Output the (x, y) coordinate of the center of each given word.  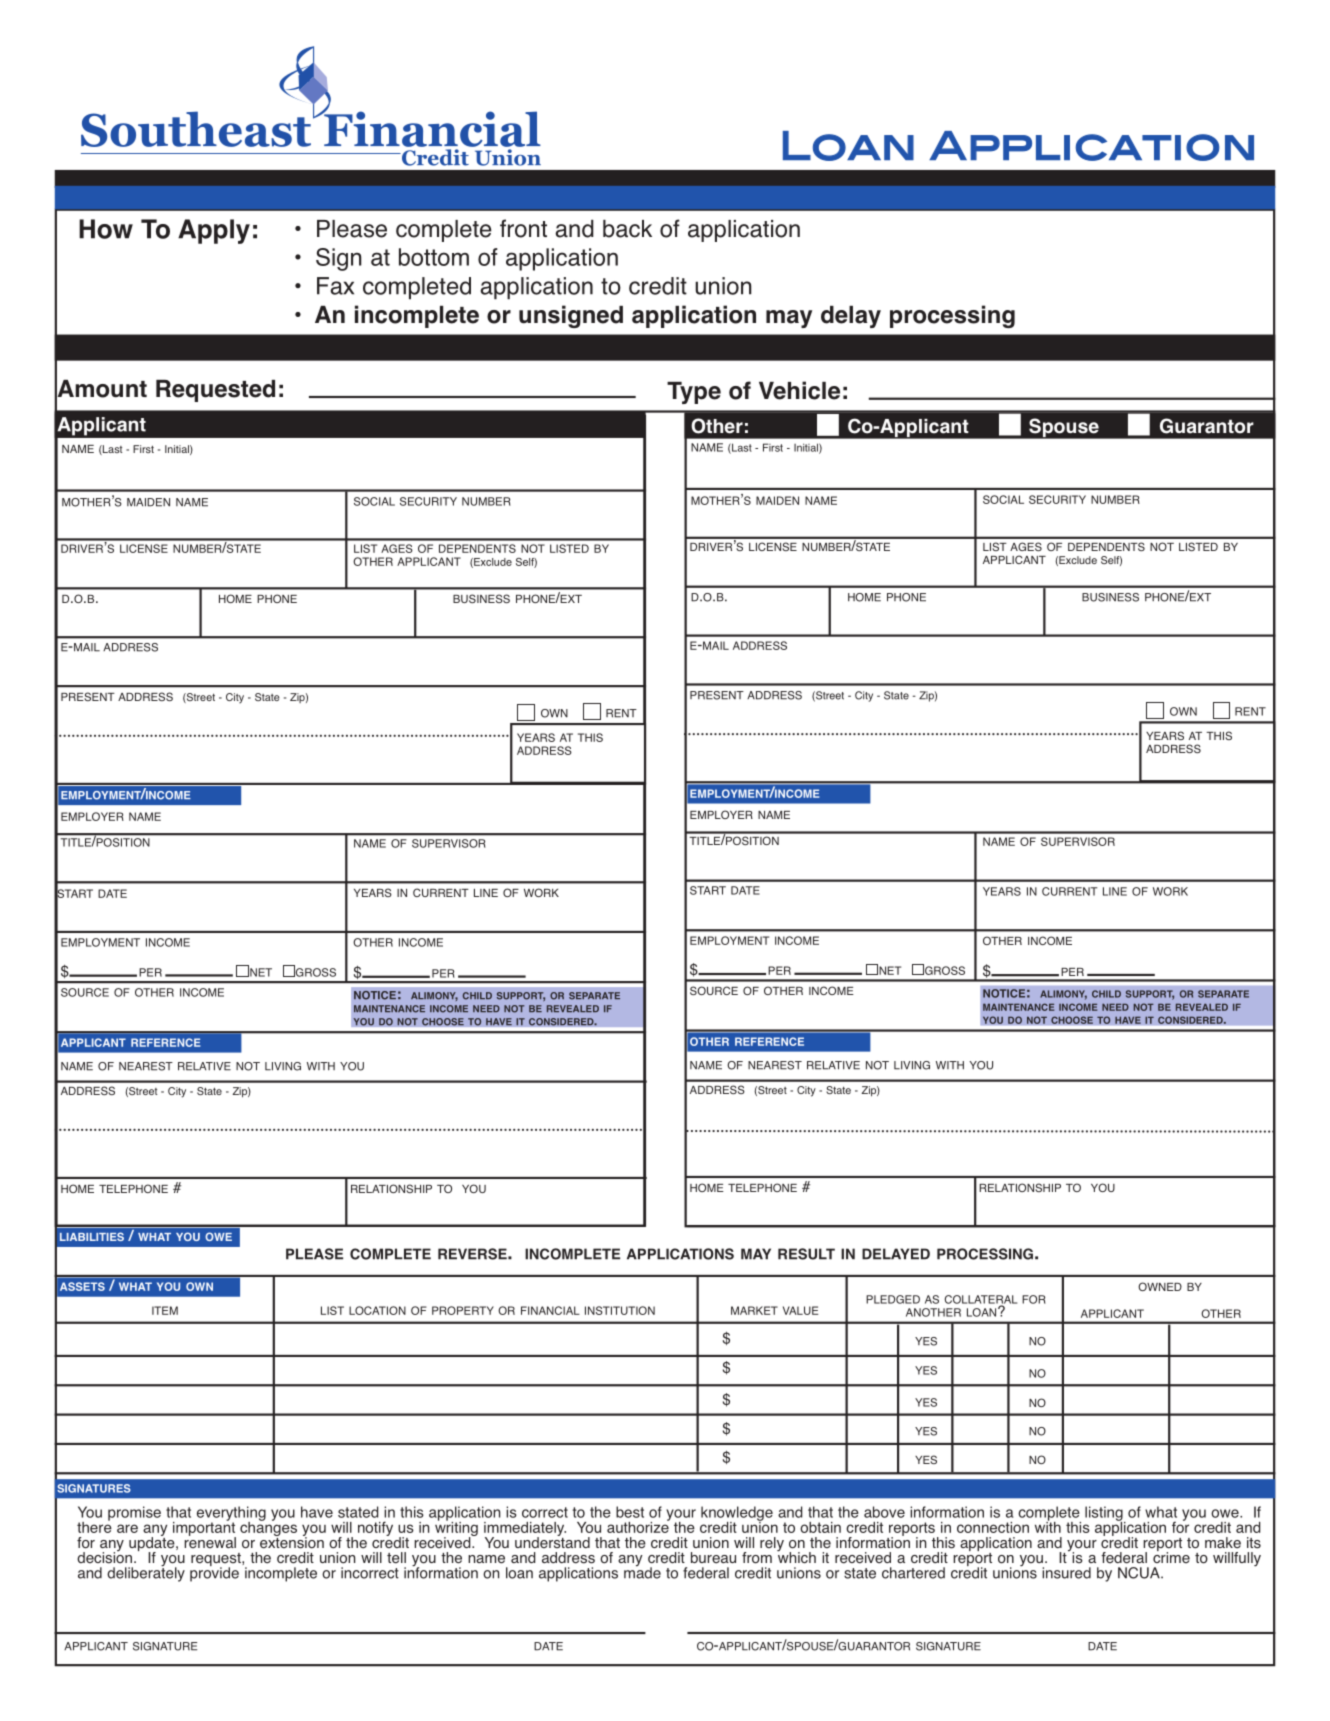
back (627, 229)
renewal (210, 1541)
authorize (638, 1526)
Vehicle (799, 390)
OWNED (1160, 1286)
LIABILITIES (92, 1236)
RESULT (806, 1254)
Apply (214, 231)
